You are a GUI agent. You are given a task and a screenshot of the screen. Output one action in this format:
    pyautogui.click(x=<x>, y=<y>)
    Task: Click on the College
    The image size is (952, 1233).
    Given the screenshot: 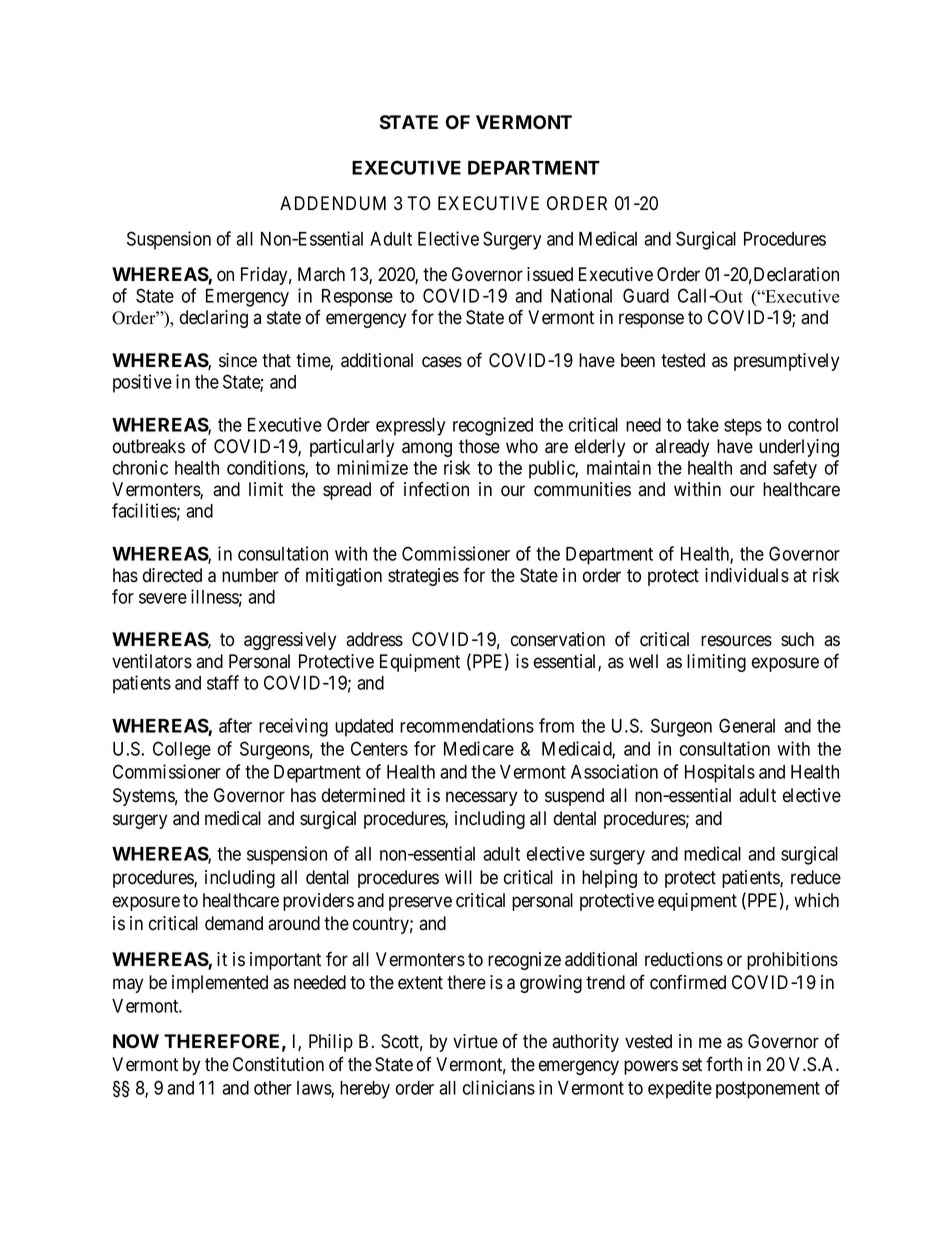 What is the action you would take?
    pyautogui.click(x=182, y=750)
